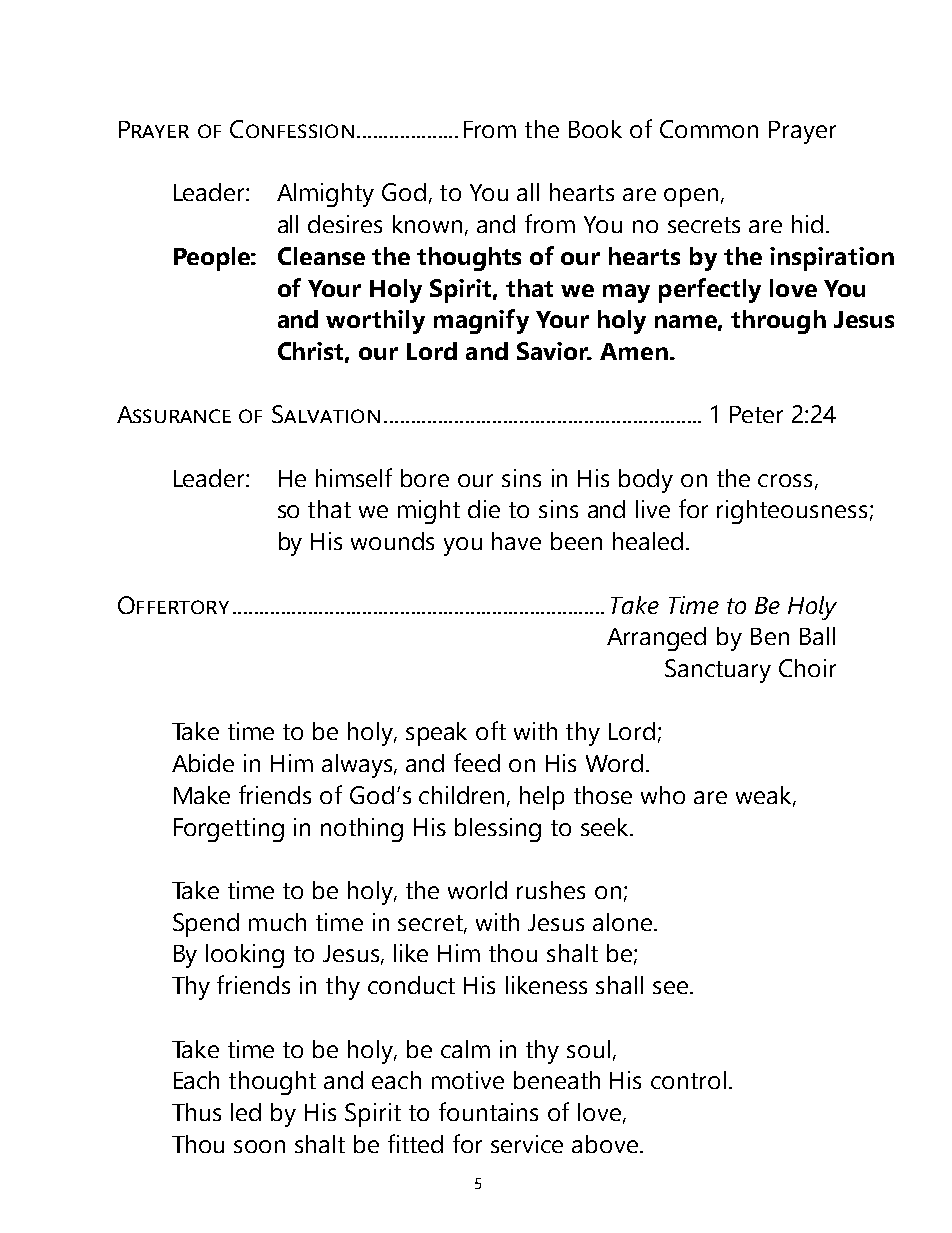  What do you see at coordinates (709, 129) in the screenshot?
I see `Common` at bounding box center [709, 129].
